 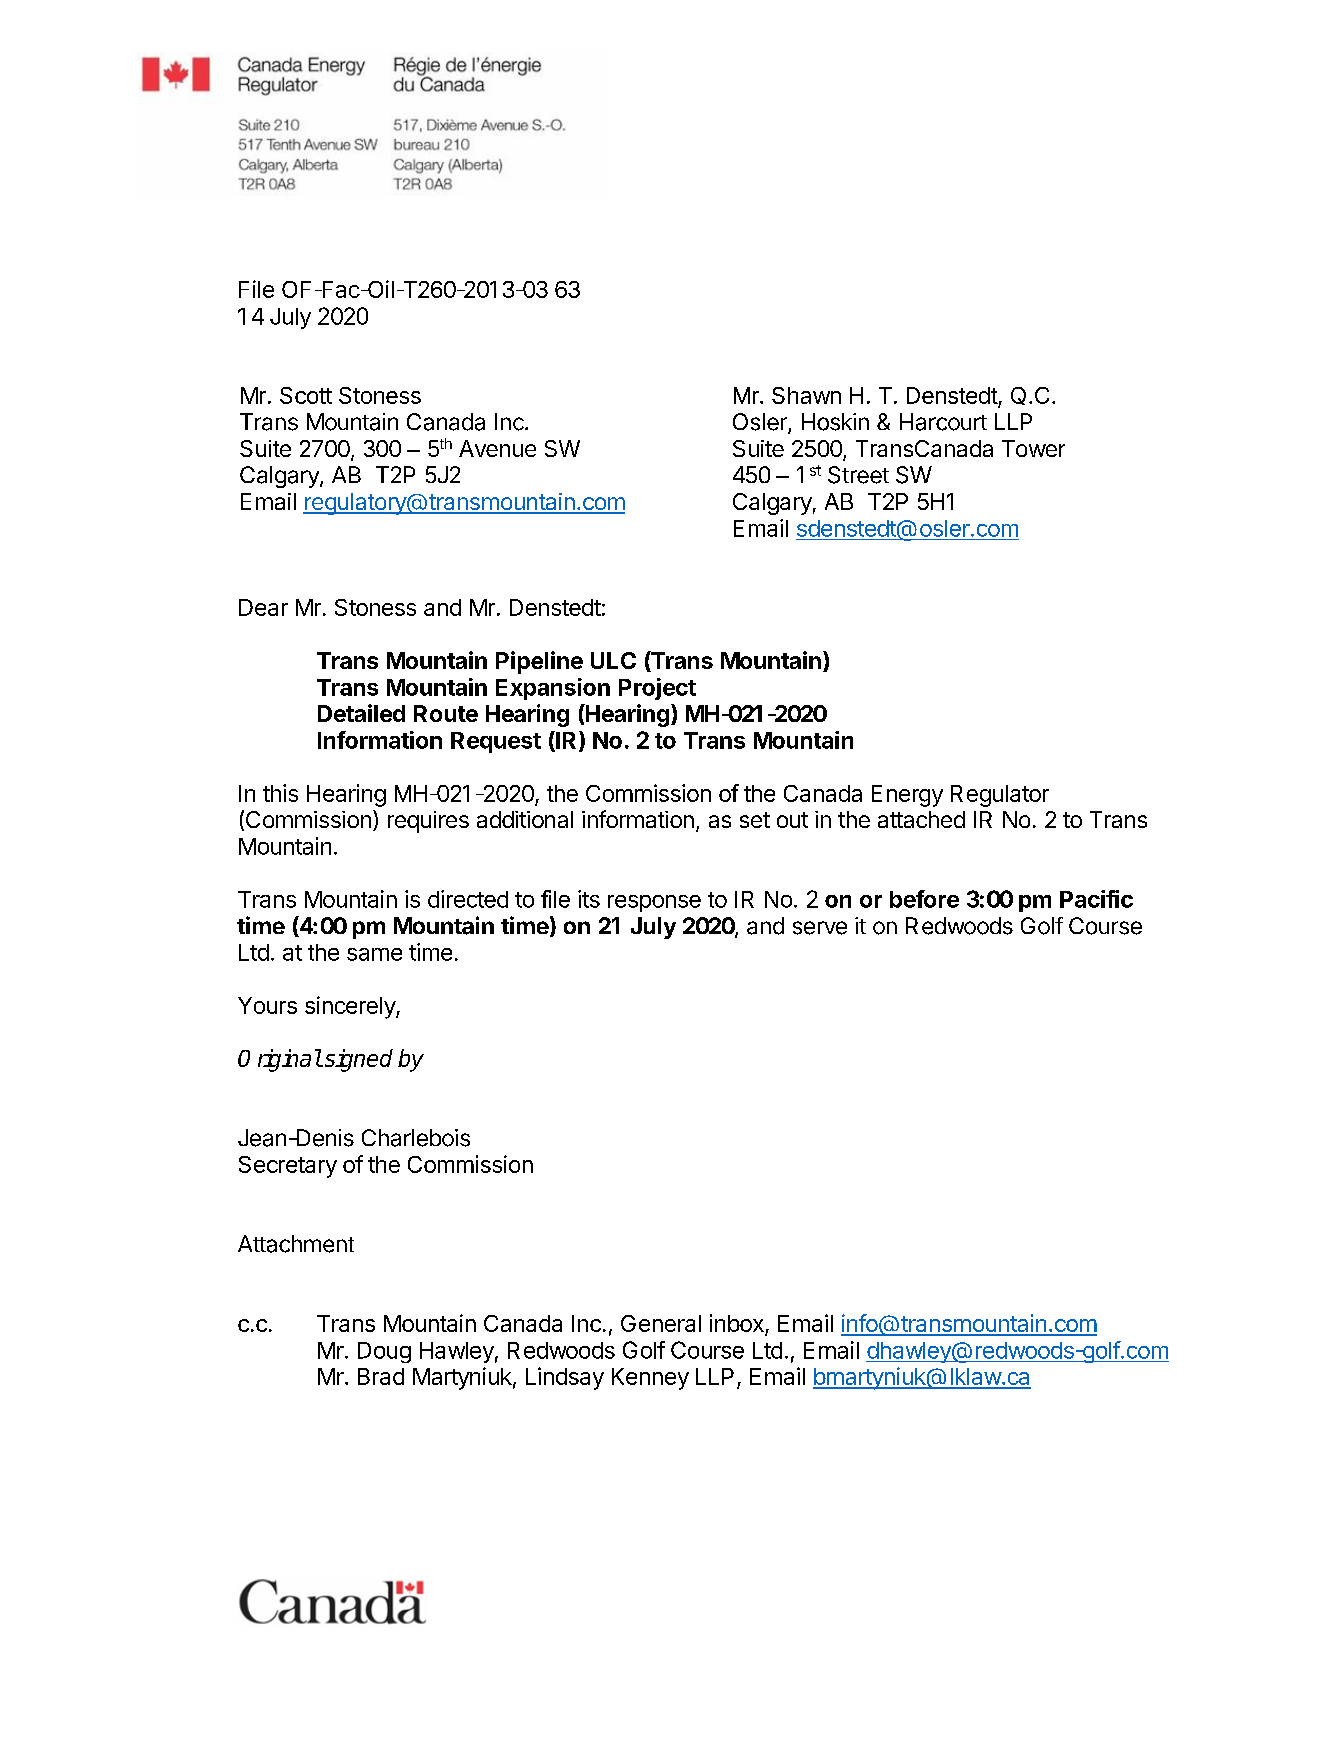 I want to click on same, so click(x=374, y=954).
